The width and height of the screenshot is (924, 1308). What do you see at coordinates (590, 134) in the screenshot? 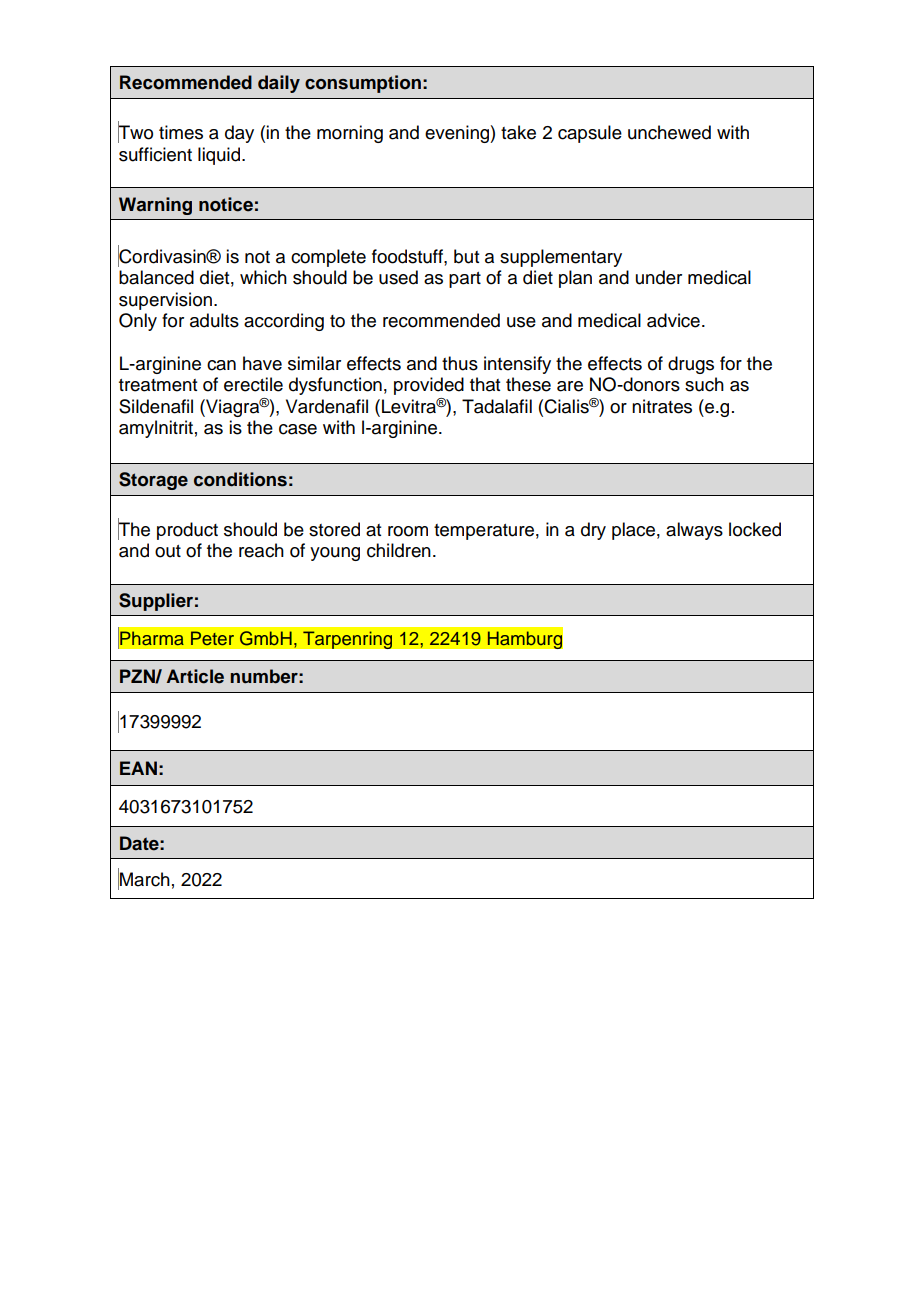
I see `capsule` at bounding box center [590, 134].
